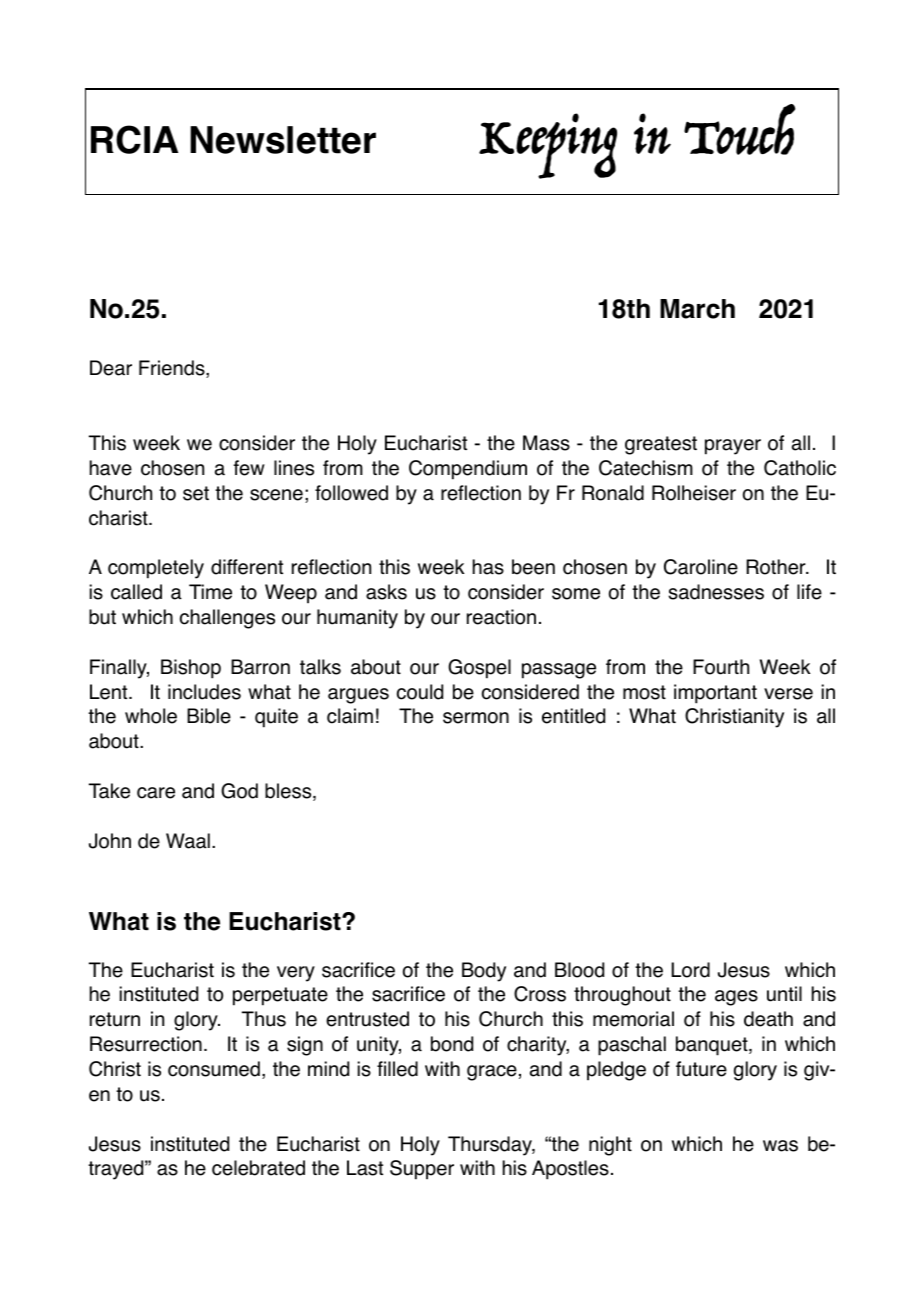  What do you see at coordinates (484, 972) in the screenshot?
I see `Body` at bounding box center [484, 972].
